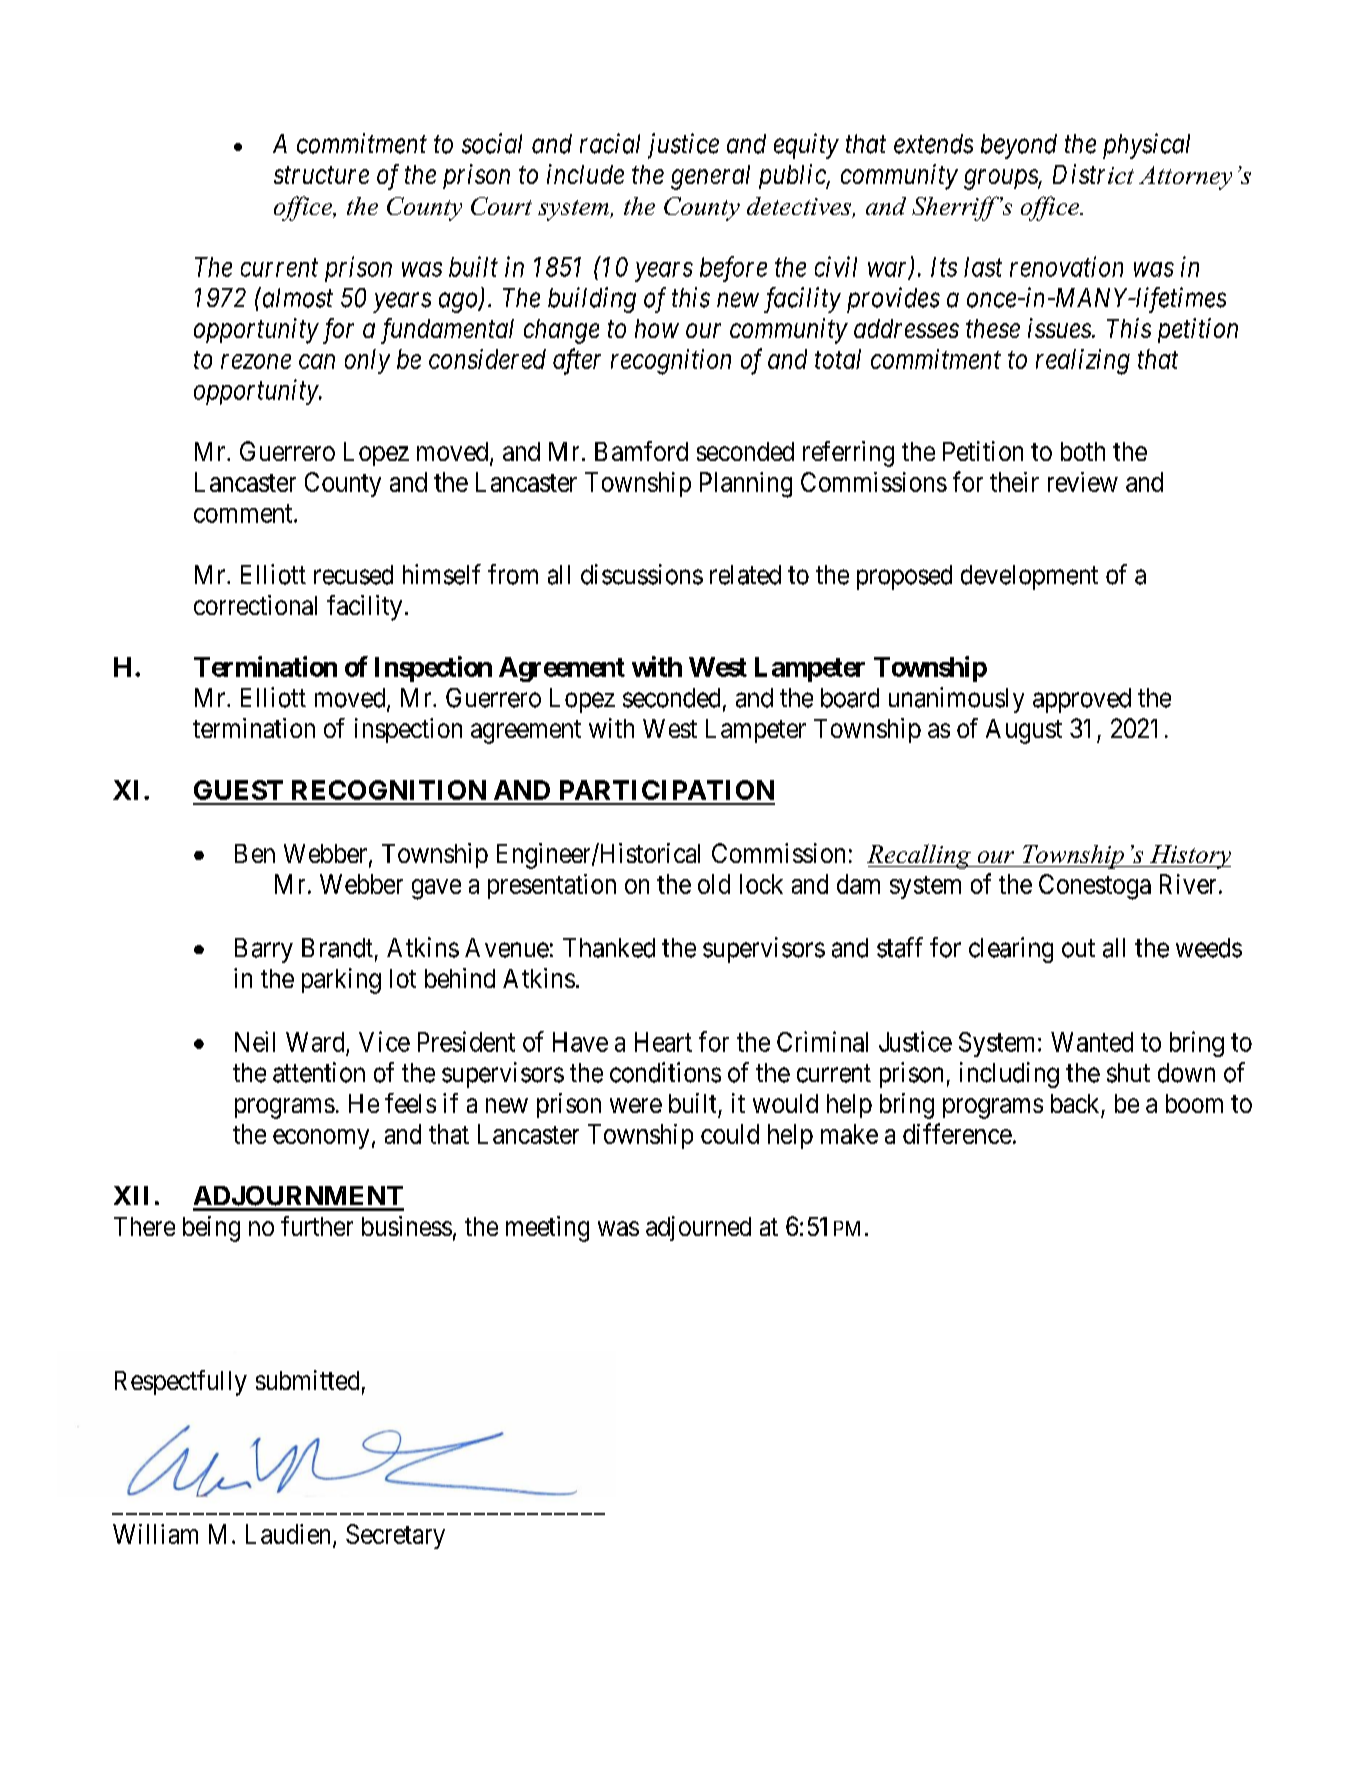 The image size is (1365, 1766). What do you see at coordinates (255, 1041) in the screenshot?
I see `Neil` at bounding box center [255, 1041].
